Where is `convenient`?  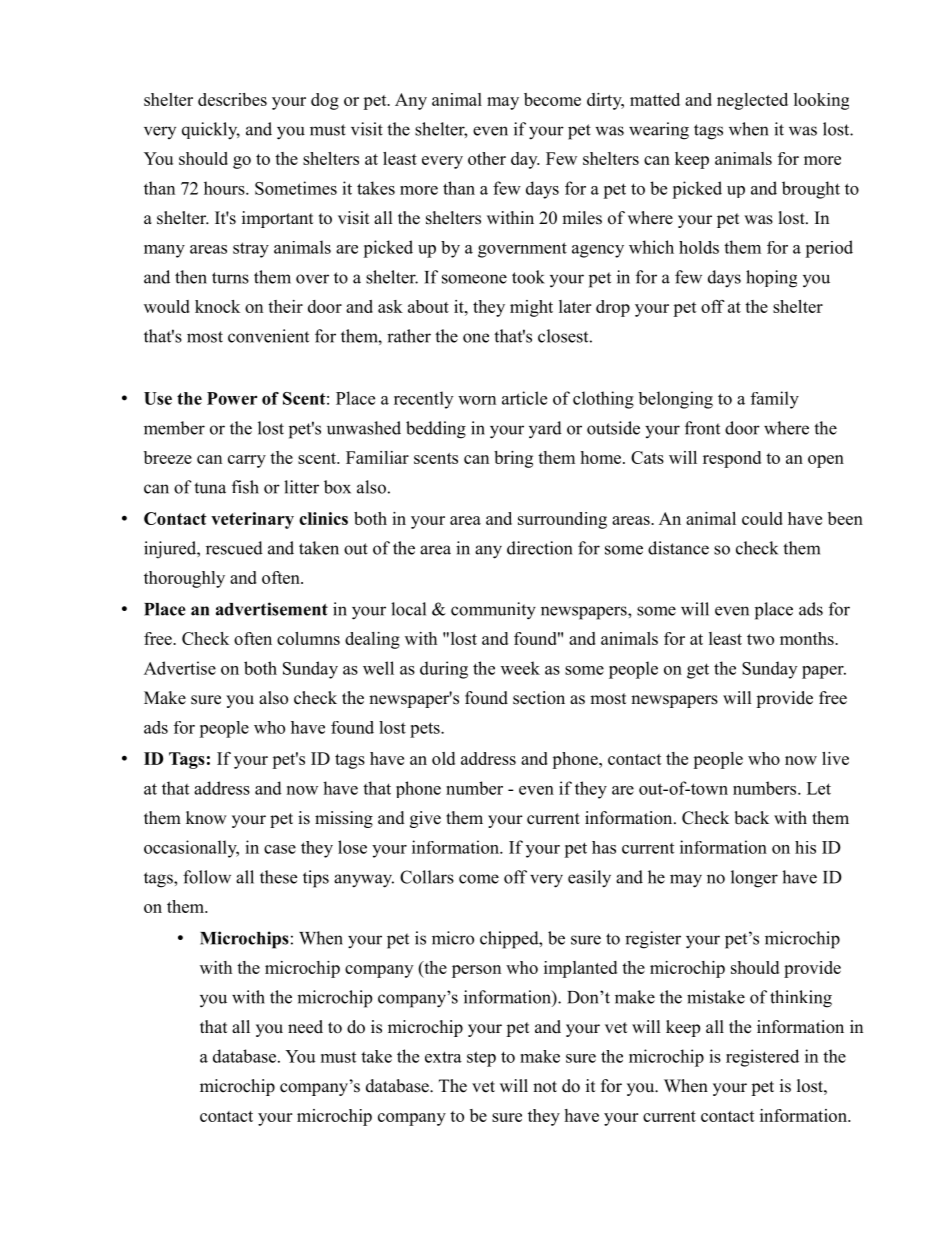 convenient is located at coordinates (268, 336).
